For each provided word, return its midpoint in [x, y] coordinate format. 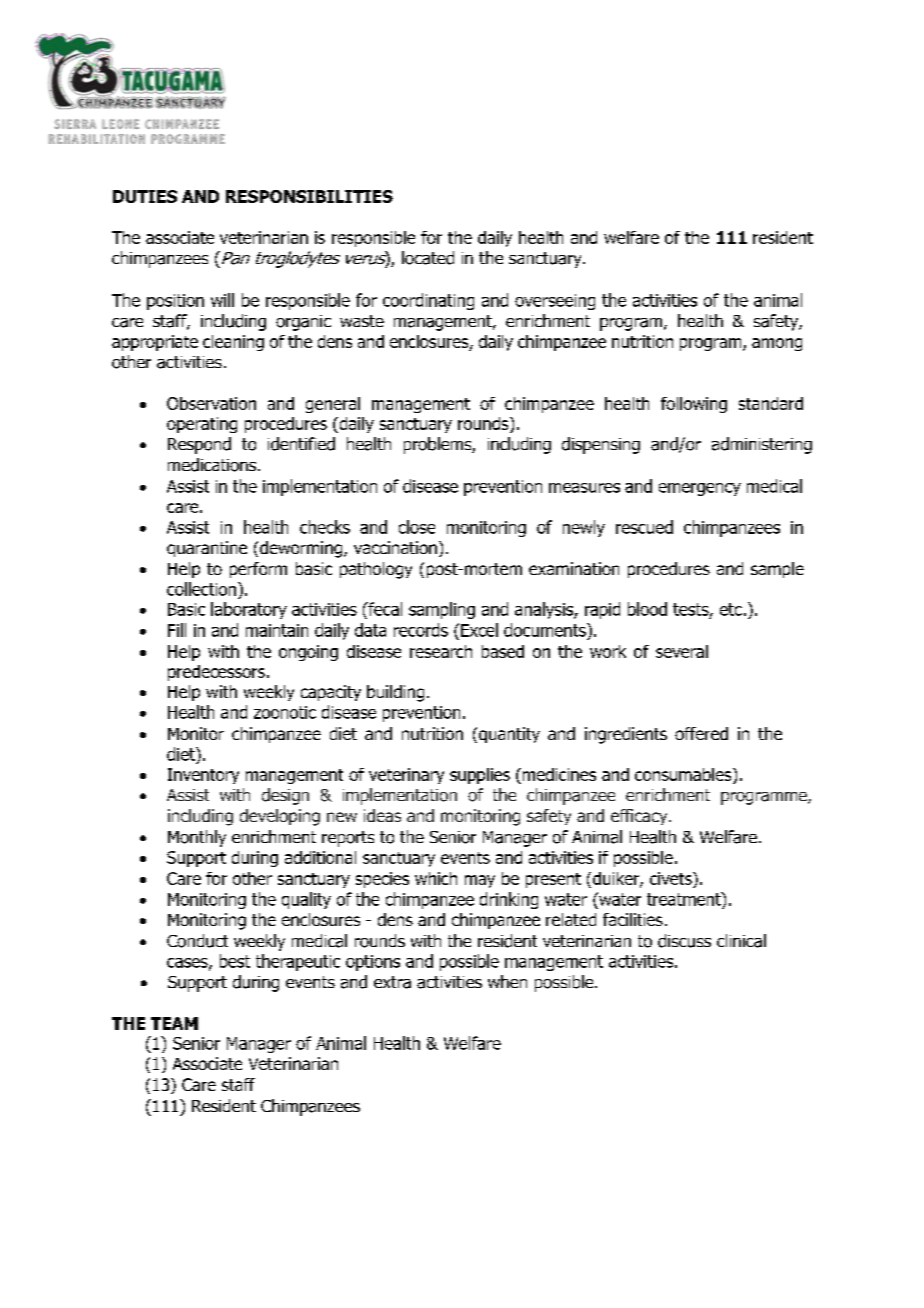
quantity [509, 735]
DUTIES [145, 196]
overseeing [555, 302]
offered [701, 733]
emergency [700, 489]
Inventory [203, 776]
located [428, 258]
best [235, 961]
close [417, 527]
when [507, 981]
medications [213, 465]
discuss [684, 941]
